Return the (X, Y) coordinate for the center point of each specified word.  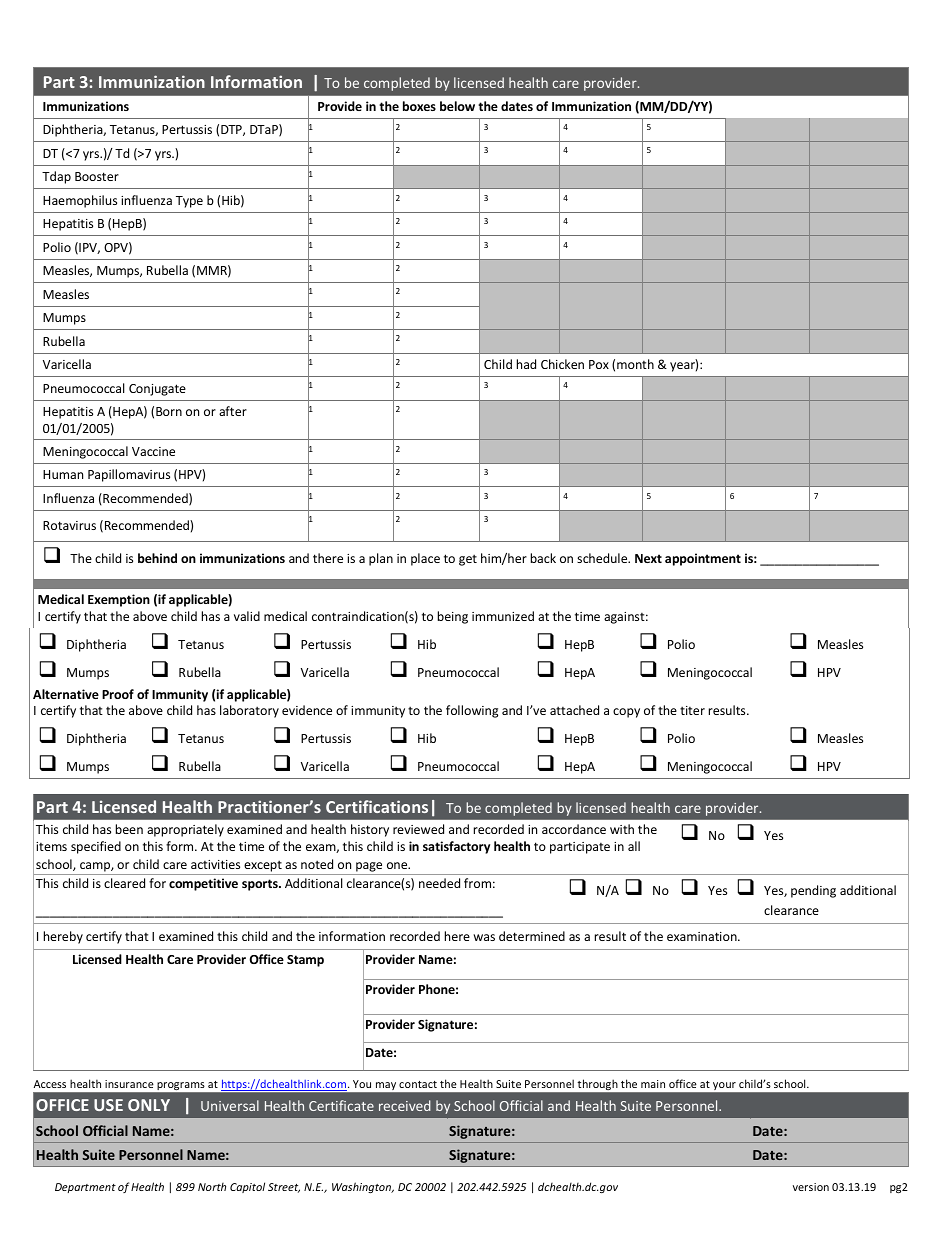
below (457, 106)
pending (813, 891)
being (453, 617)
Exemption (119, 600)
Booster (97, 176)
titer (692, 710)
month (635, 364)
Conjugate (157, 390)
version (811, 1187)
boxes (419, 106)
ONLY (149, 1105)
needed (439, 883)
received (405, 1105)
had (526, 364)
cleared (124, 883)
